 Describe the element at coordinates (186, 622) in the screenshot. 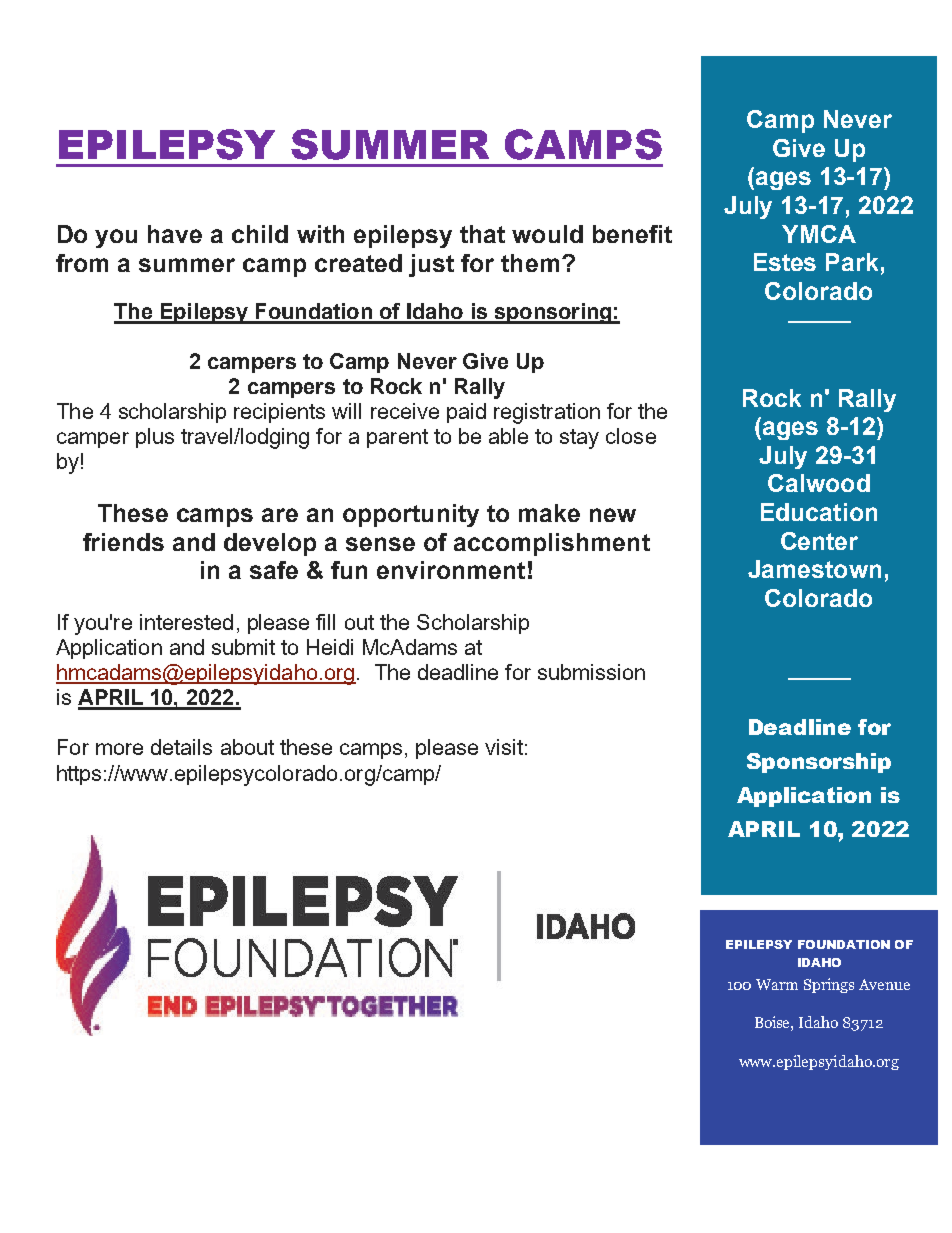

I see `interested` at that location.
